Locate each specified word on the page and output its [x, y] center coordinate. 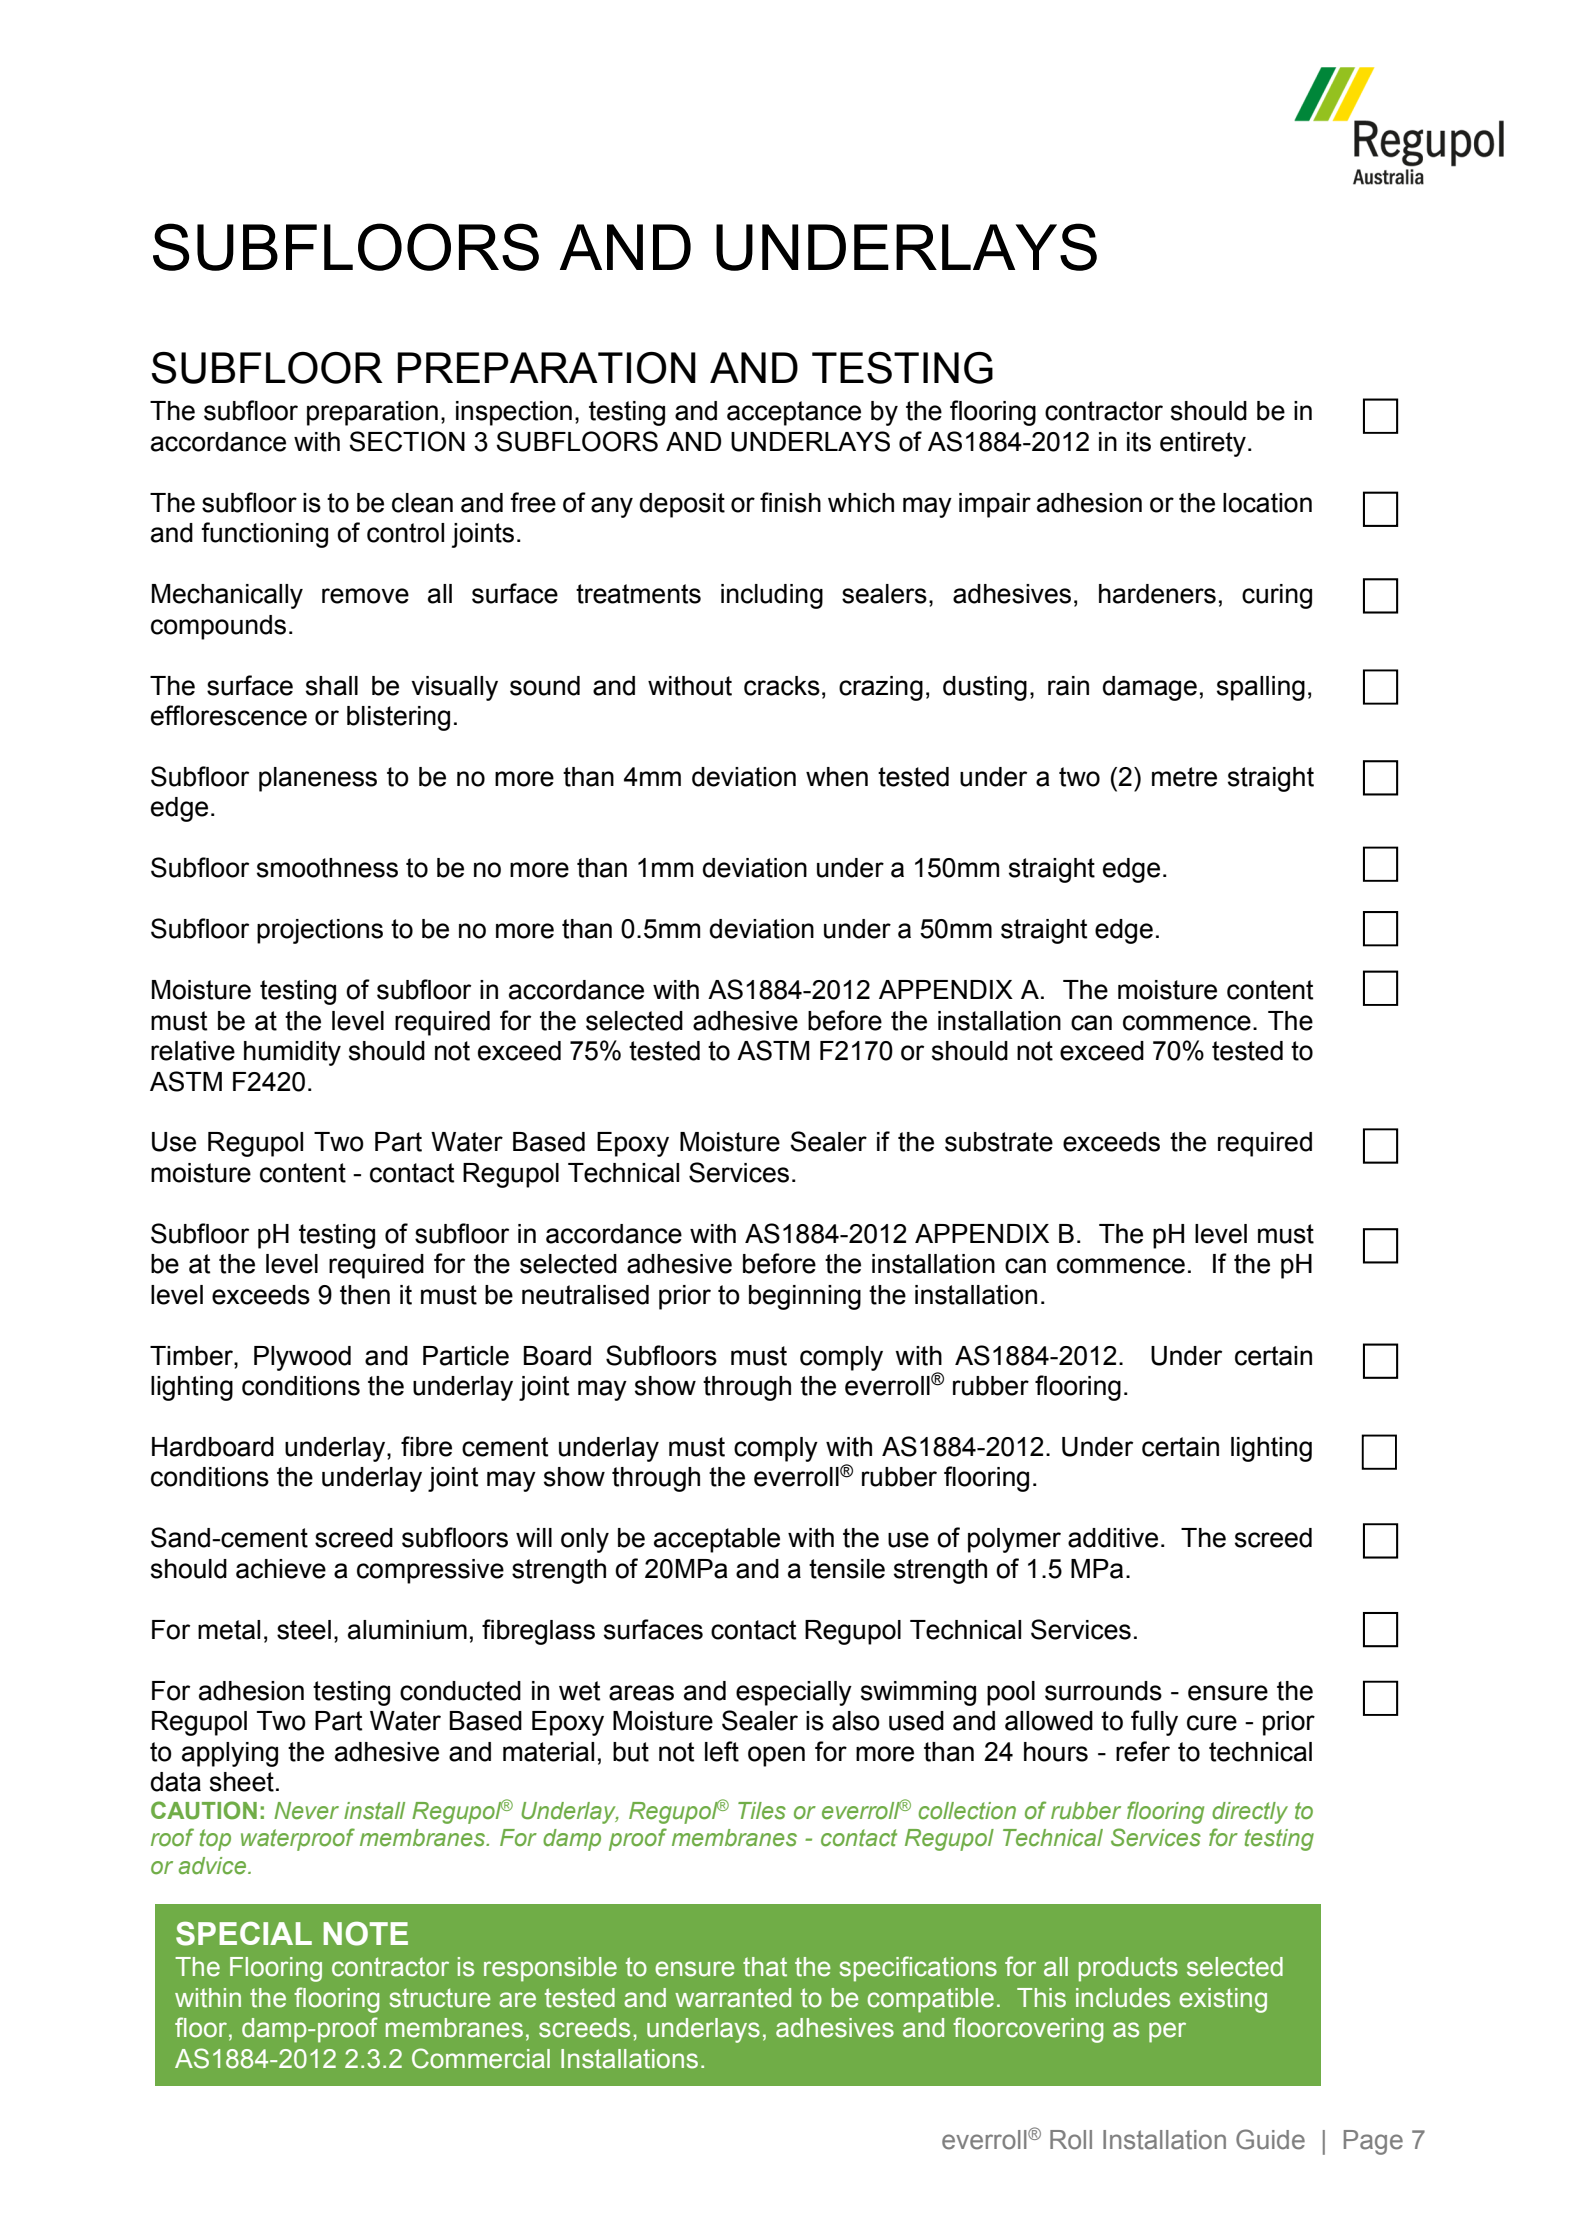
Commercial [481, 2058]
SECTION [407, 441]
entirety [1203, 444]
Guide [1270, 2139]
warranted [733, 1998]
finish [790, 502]
